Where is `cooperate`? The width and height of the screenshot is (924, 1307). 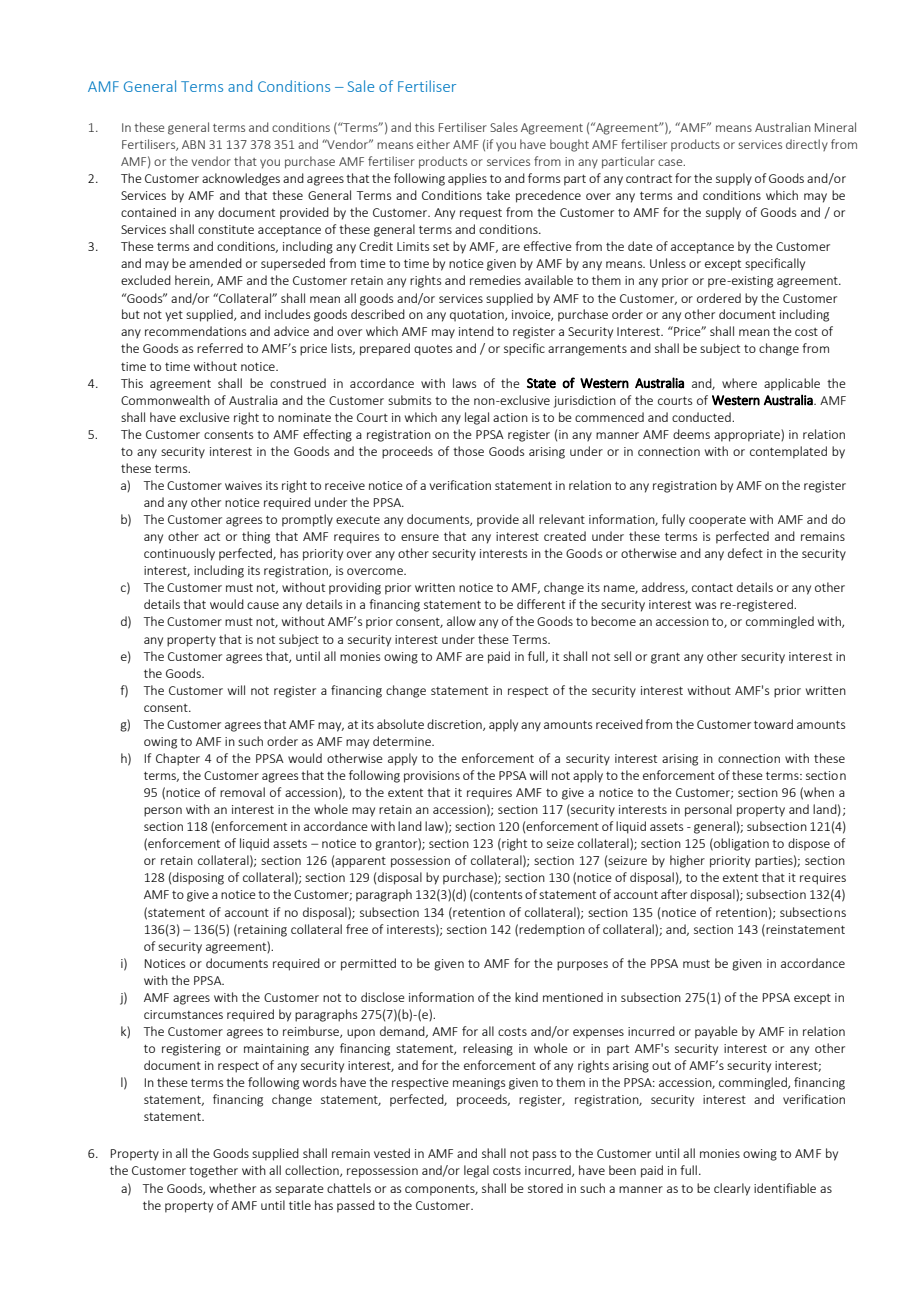 cooperate is located at coordinates (717, 521).
